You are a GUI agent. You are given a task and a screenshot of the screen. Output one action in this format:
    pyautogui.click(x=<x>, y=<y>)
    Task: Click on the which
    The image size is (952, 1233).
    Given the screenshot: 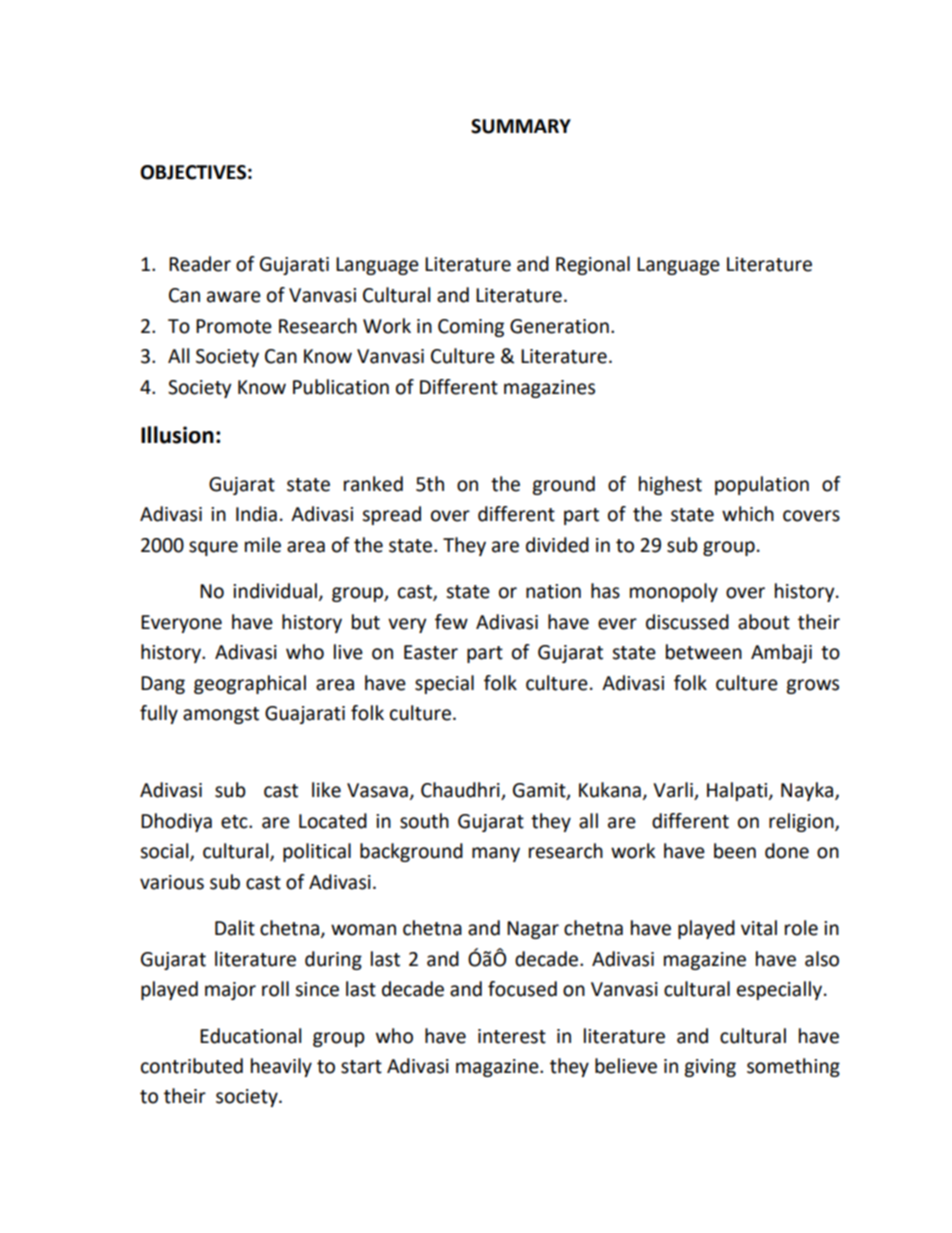 What is the action you would take?
    pyautogui.click(x=748, y=514)
